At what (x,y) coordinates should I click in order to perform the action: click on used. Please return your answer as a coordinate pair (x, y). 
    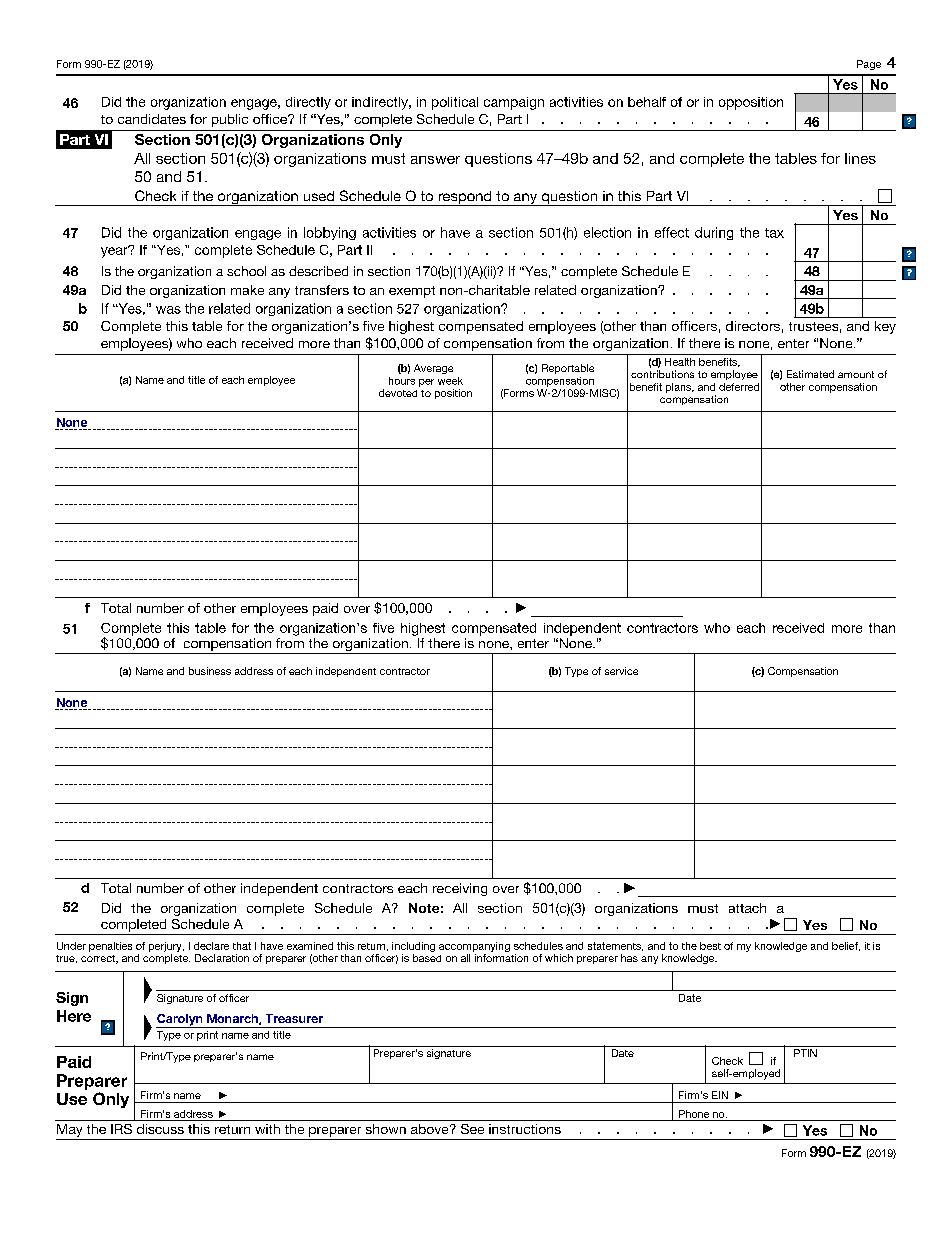
    Looking at the image, I should click on (319, 196).
